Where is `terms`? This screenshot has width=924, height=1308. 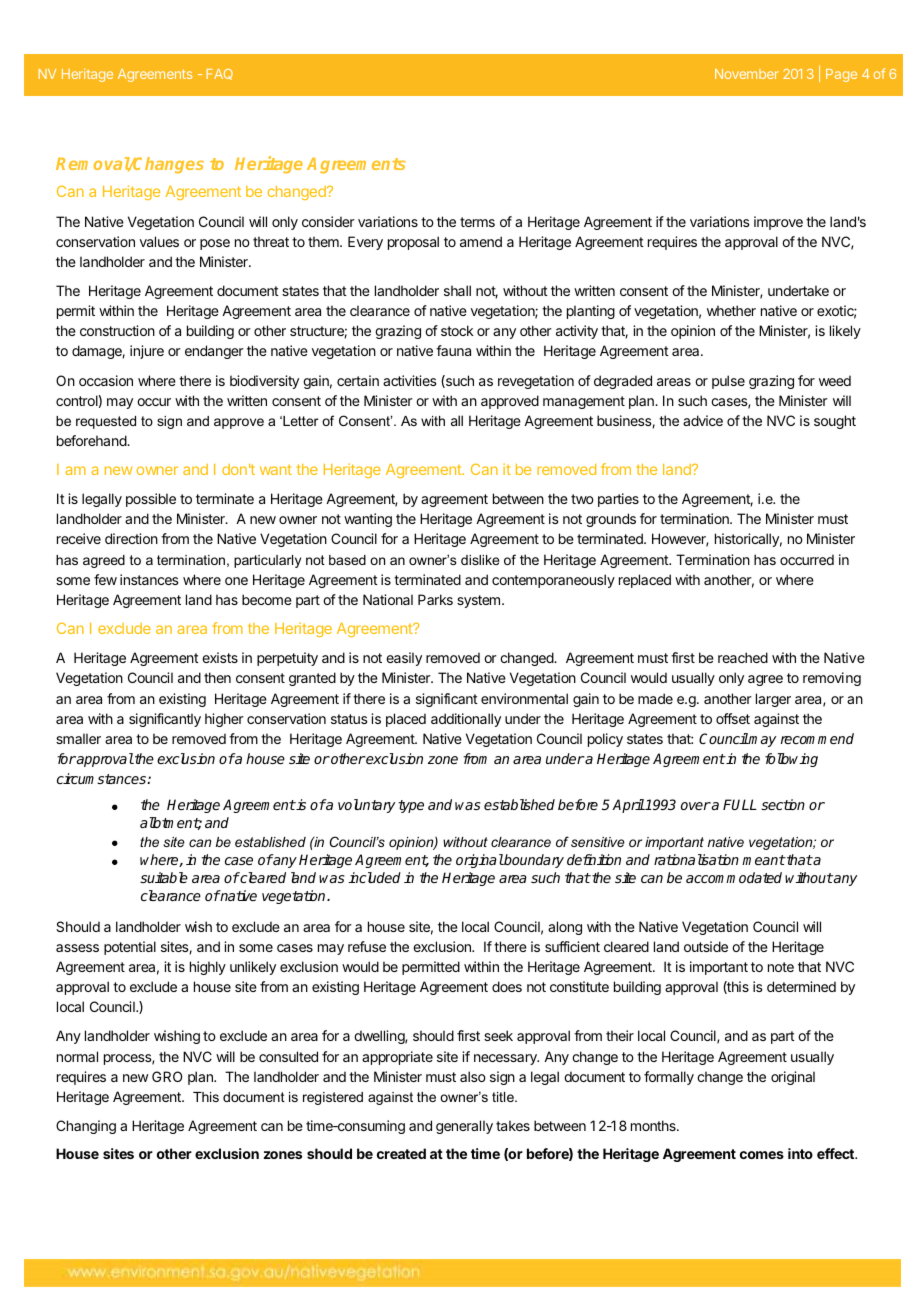 terms is located at coordinates (477, 222).
